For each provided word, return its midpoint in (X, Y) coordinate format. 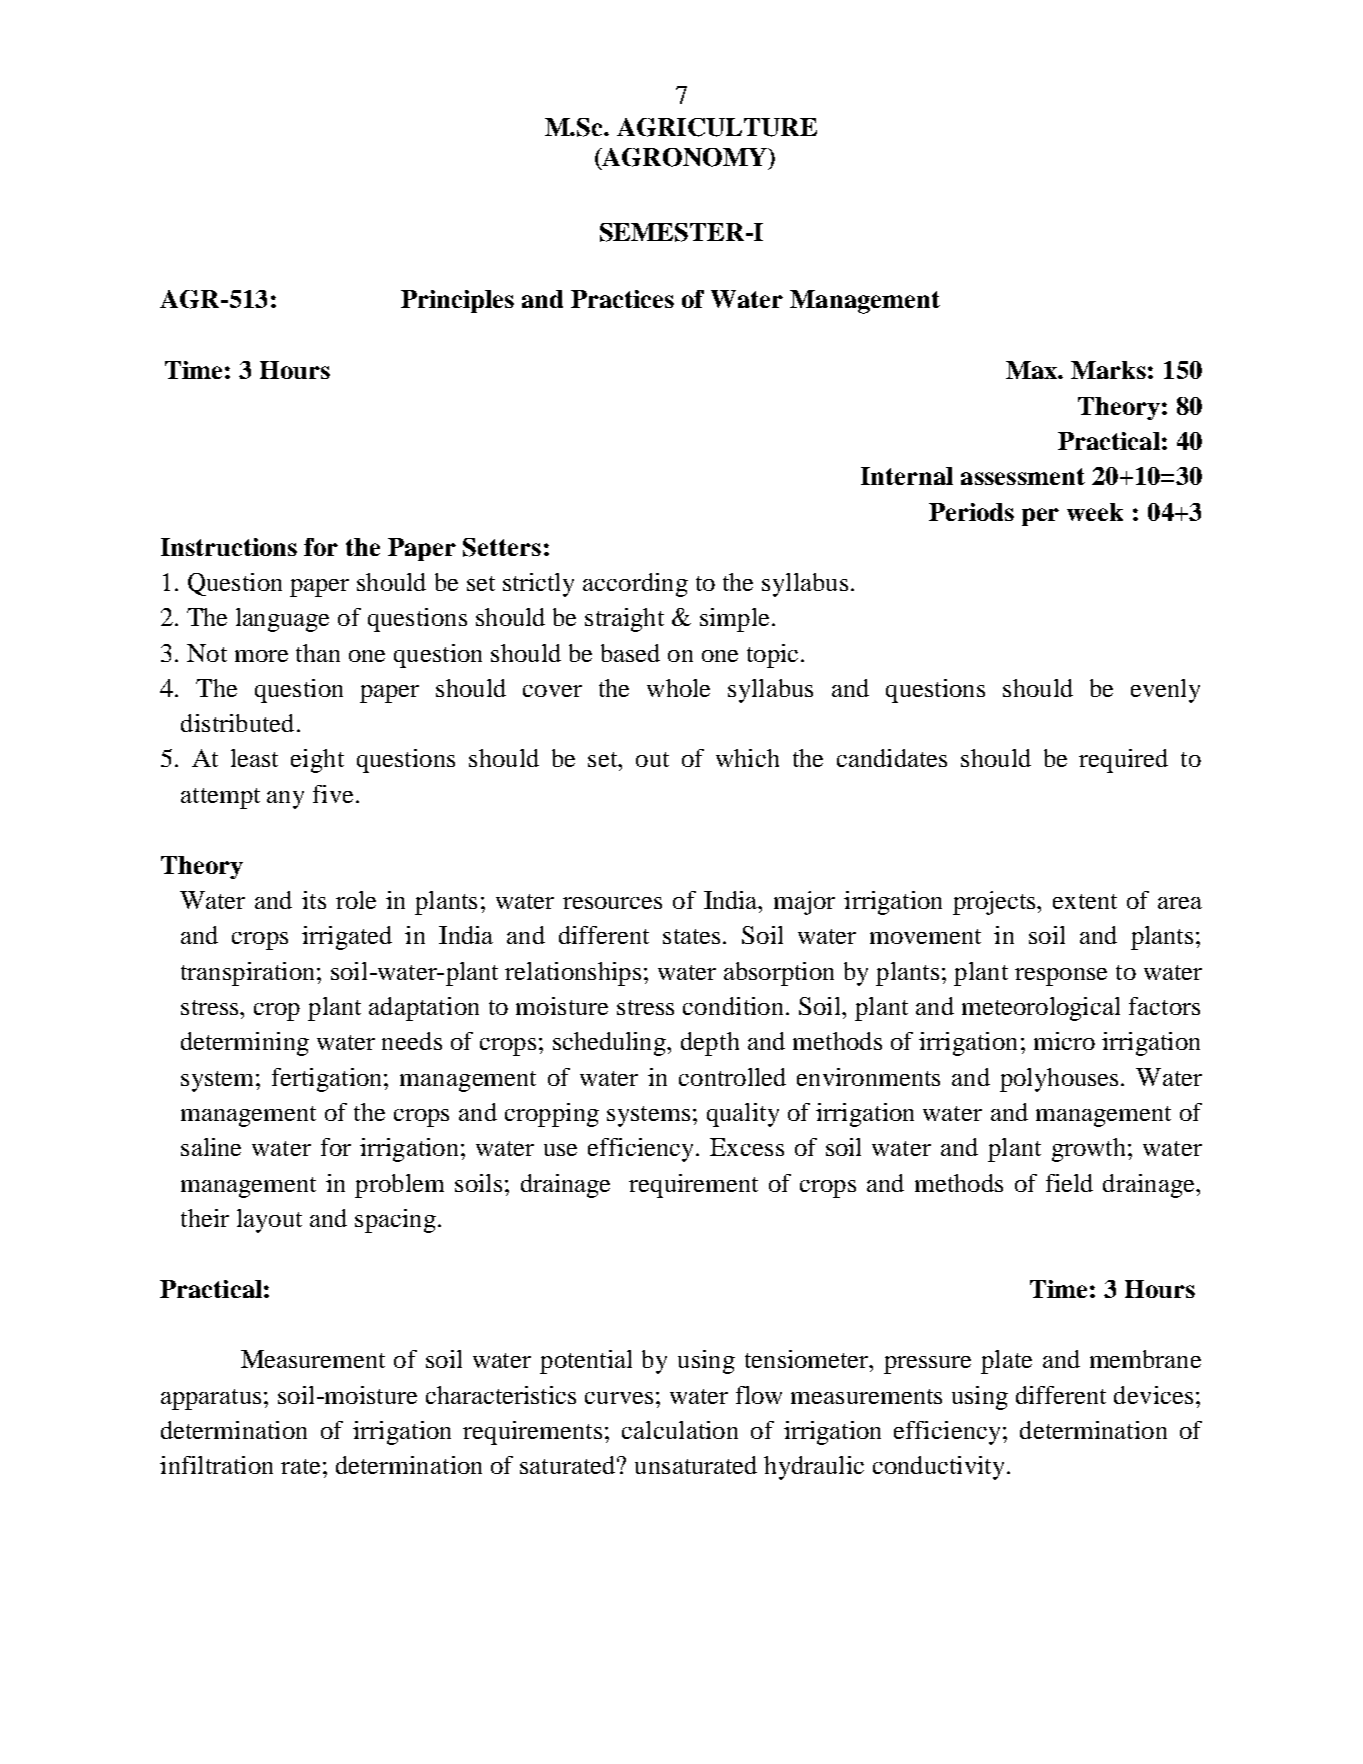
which (747, 758)
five (333, 794)
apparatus (211, 1399)
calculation (680, 1430)
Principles (457, 301)
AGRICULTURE (717, 127)
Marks (1108, 370)
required (1123, 761)
